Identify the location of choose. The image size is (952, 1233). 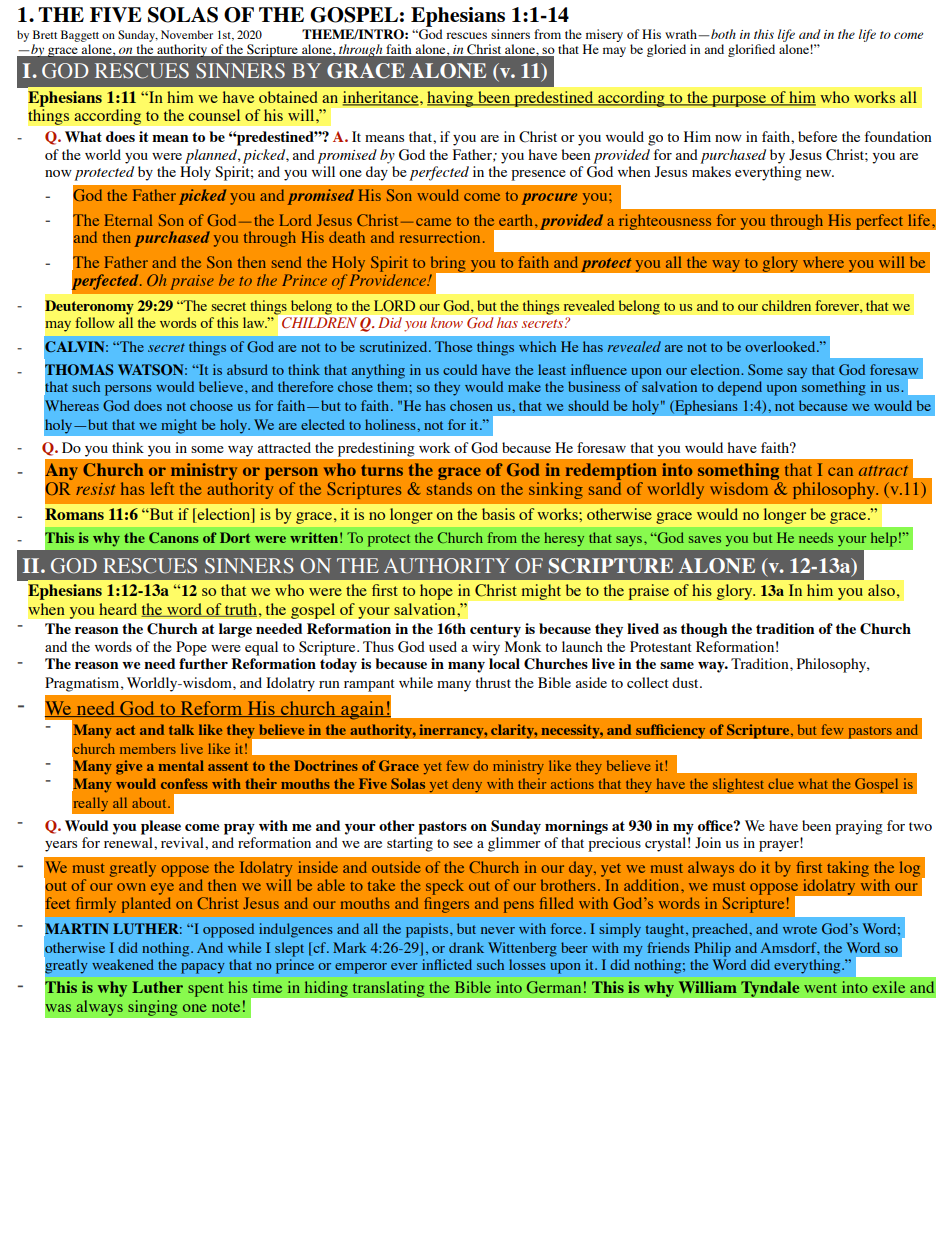
(211, 405).
